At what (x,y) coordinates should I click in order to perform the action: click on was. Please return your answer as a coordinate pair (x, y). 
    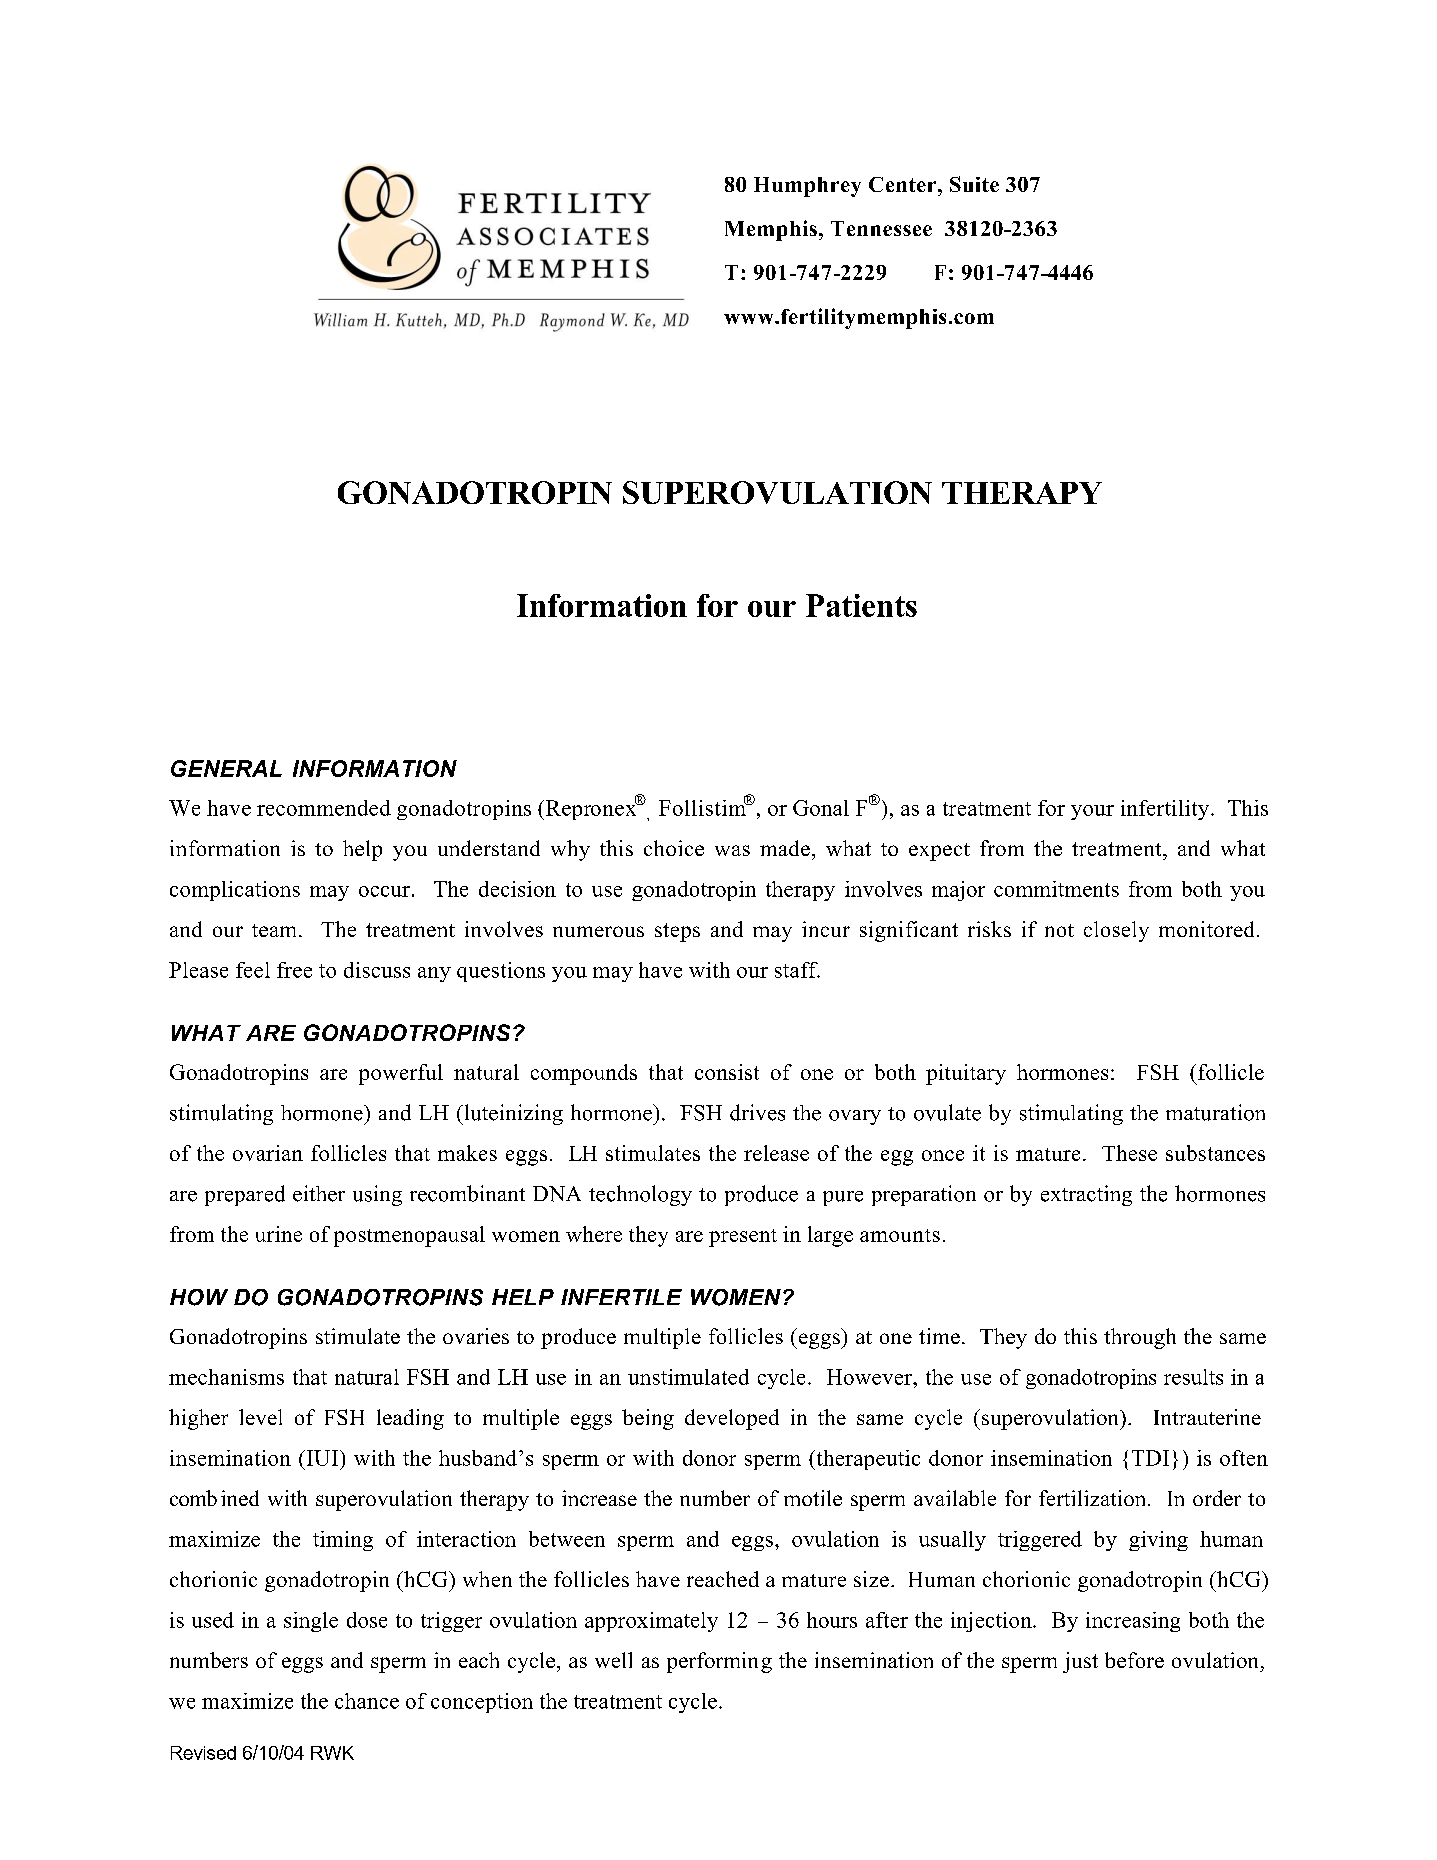
    Looking at the image, I should click on (732, 850).
